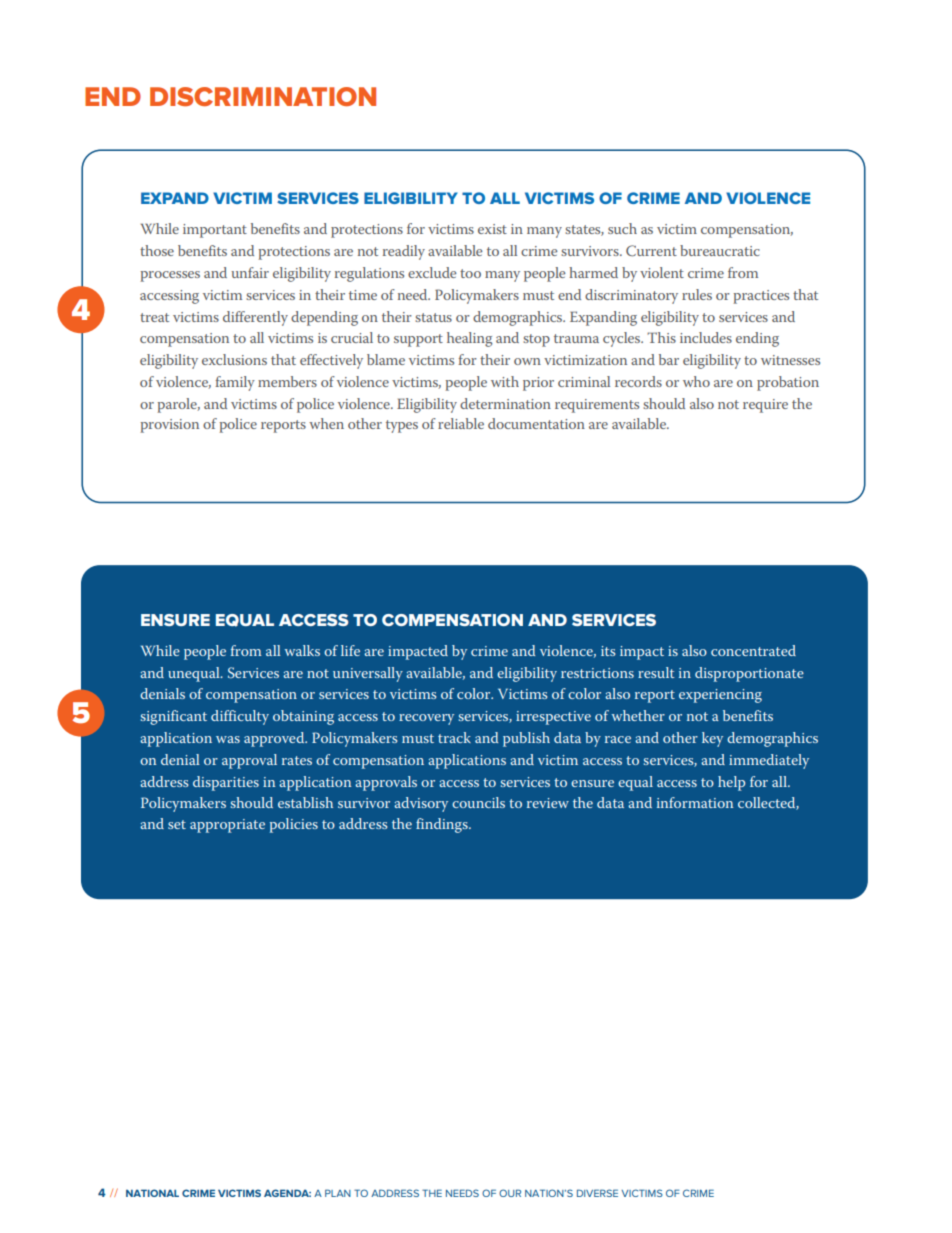 The width and height of the image is (952, 1233). I want to click on PLAN, so click(338, 1193).
